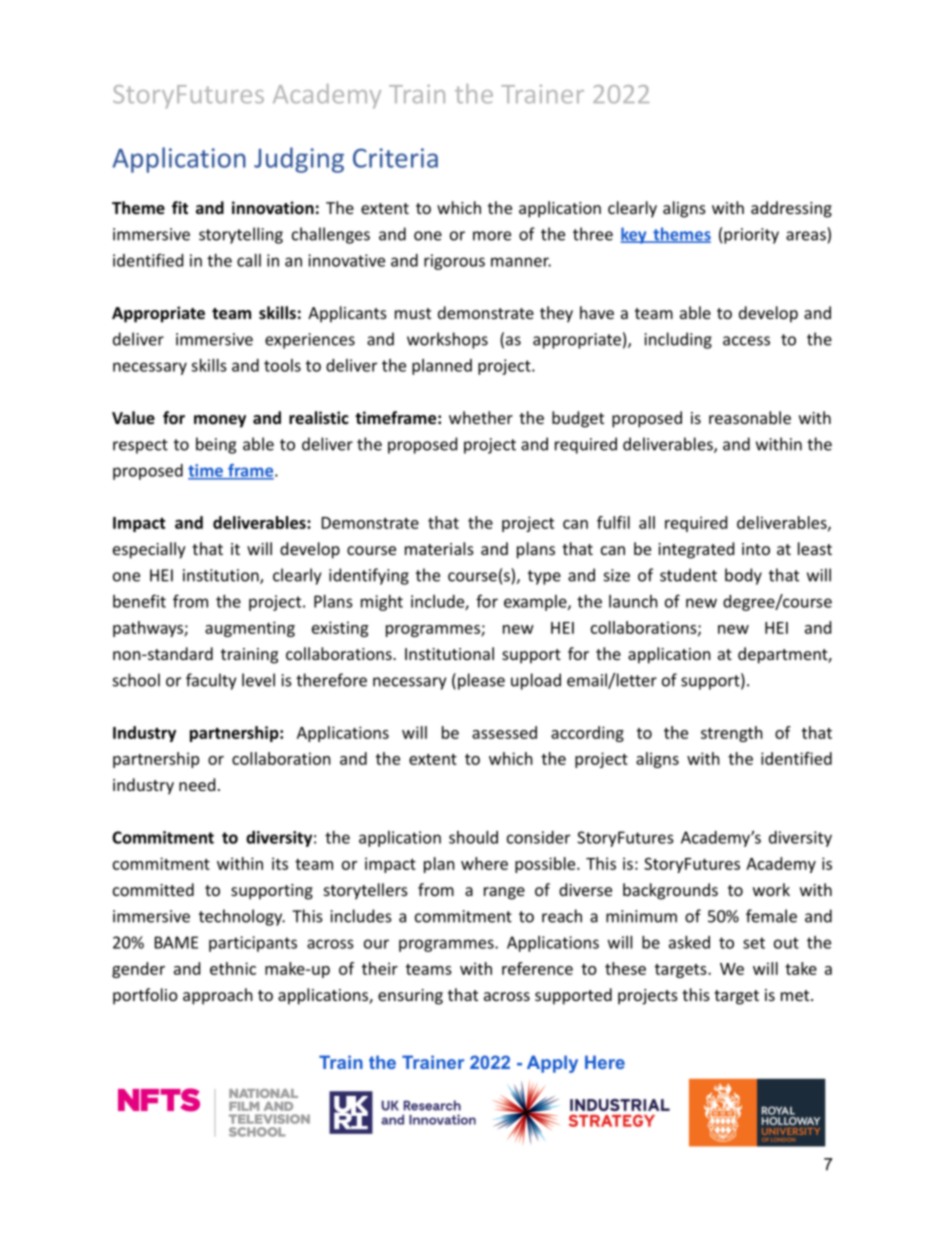 This screenshot has height=1233, width=952. What do you see at coordinates (481, 417) in the screenshot?
I see `whether` at bounding box center [481, 417].
